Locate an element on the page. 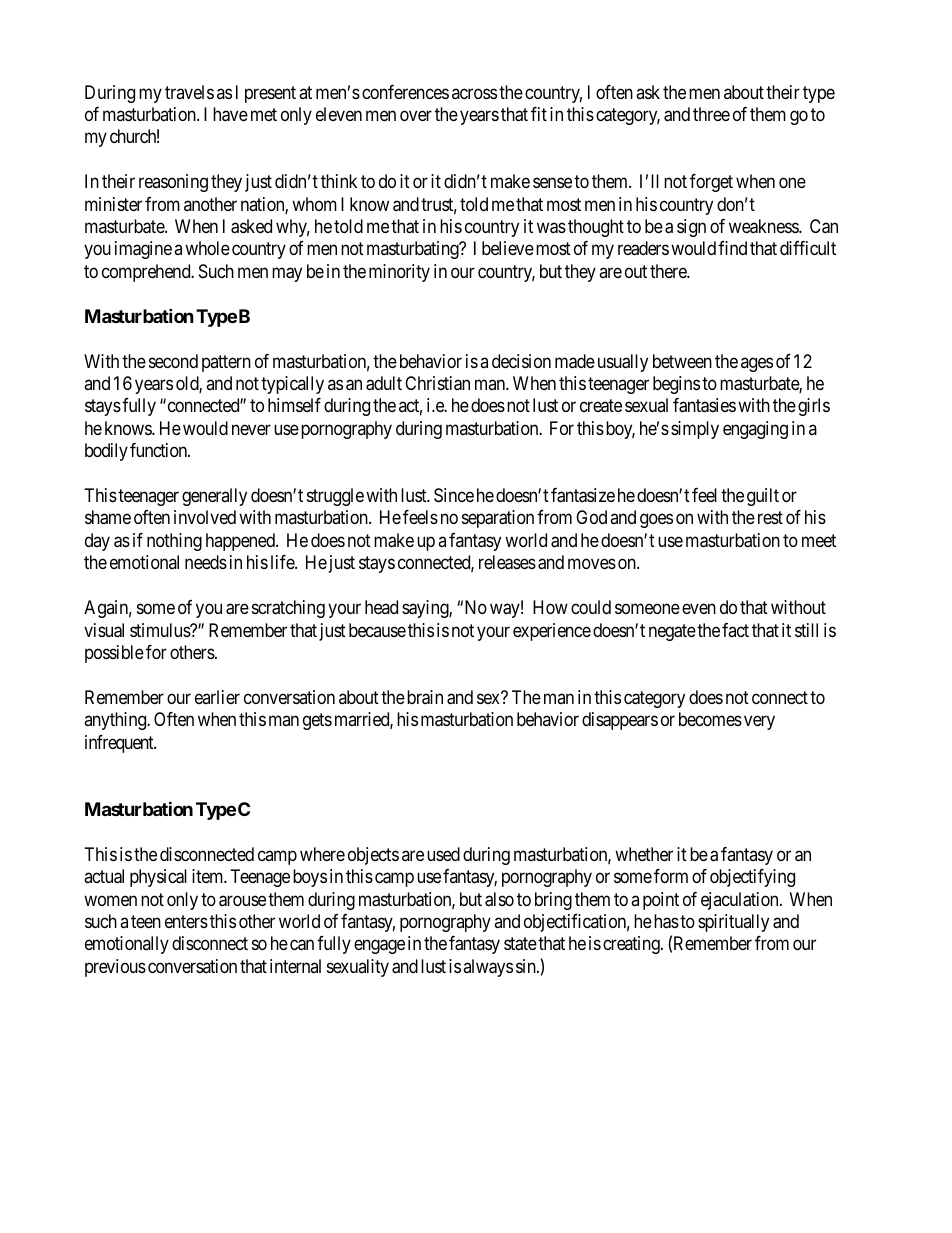  three is located at coordinates (711, 114).
